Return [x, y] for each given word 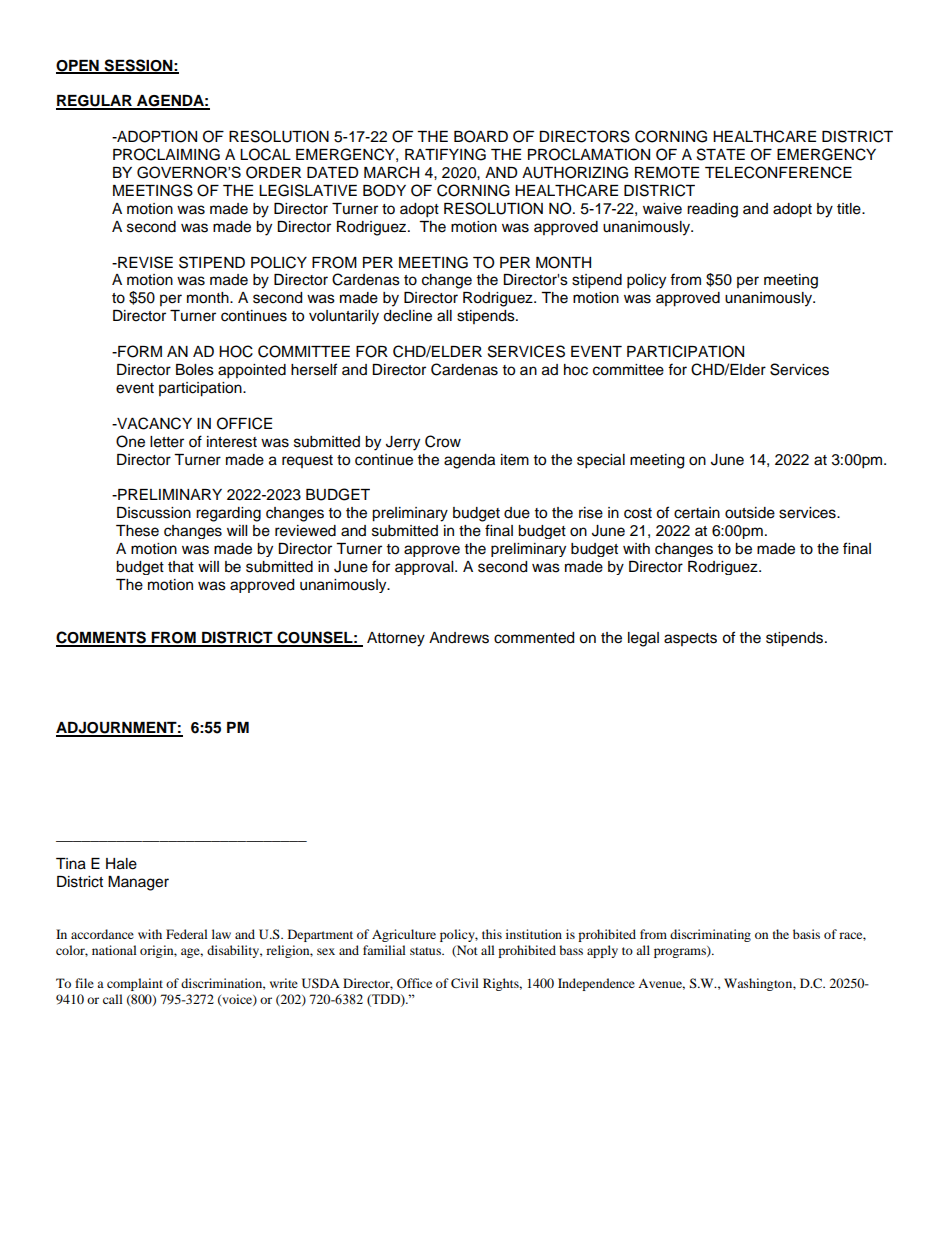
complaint [135, 984]
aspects [690, 639]
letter [167, 442]
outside [750, 513]
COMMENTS [102, 638]
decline [407, 316]
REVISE [144, 262]
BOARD [481, 136]
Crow [443, 441]
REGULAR [95, 102]
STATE [721, 154]
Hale [121, 864]
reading [712, 210]
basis [806, 934]
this [492, 934]
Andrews [459, 638]
